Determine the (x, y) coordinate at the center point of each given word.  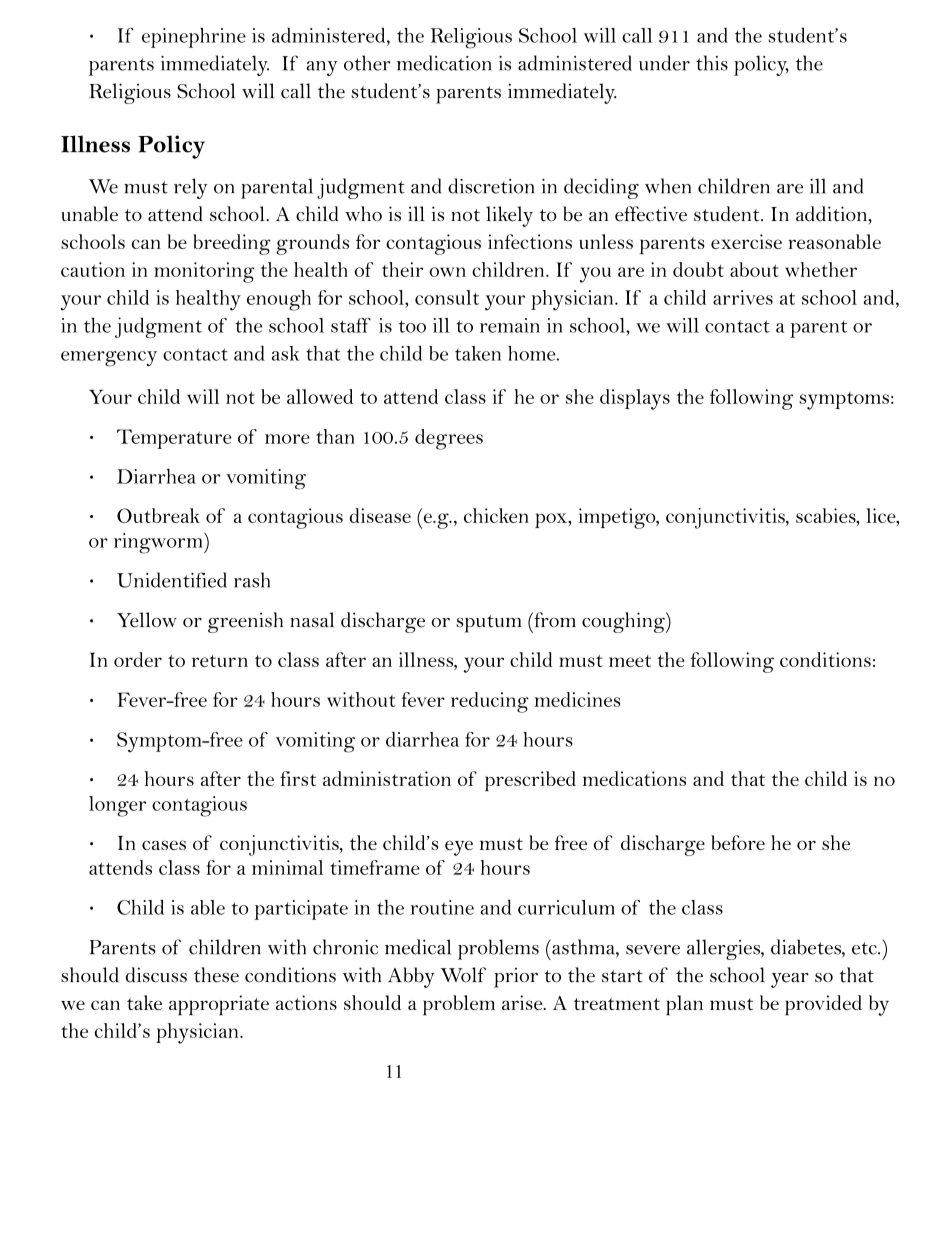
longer (117, 806)
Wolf (463, 975)
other (367, 63)
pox (552, 520)
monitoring (204, 272)
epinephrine (194, 38)
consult (447, 297)
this (712, 63)
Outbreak (158, 515)
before (738, 842)
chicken (496, 515)
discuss (156, 975)
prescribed (530, 781)
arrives (743, 297)
